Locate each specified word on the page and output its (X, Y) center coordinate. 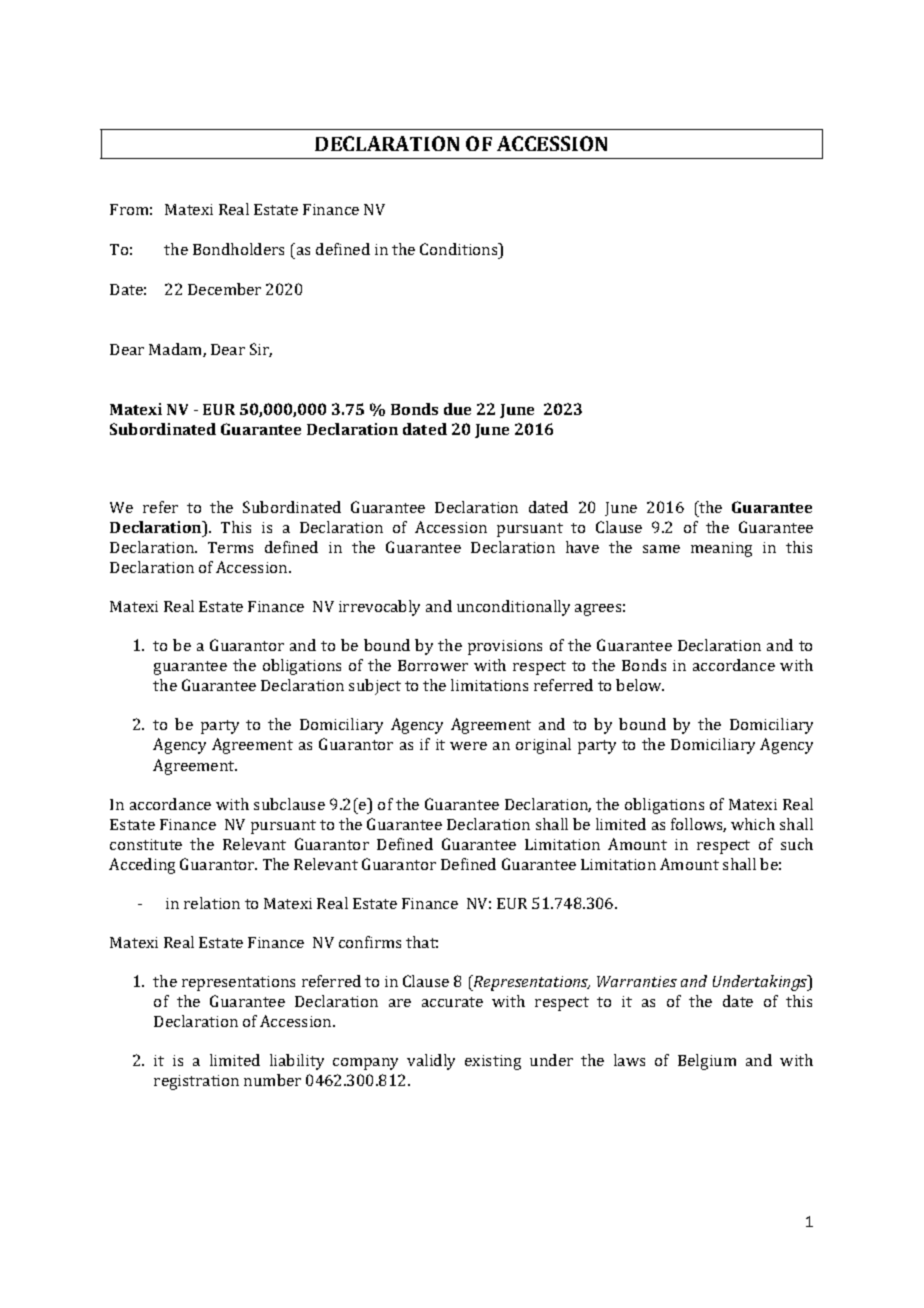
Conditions (460, 249)
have (582, 547)
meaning (721, 549)
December (224, 289)
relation (212, 903)
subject (375, 687)
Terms (230, 547)
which (753, 824)
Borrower (433, 665)
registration (196, 1082)
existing (493, 1062)
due (457, 409)
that (422, 942)
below (640, 685)
